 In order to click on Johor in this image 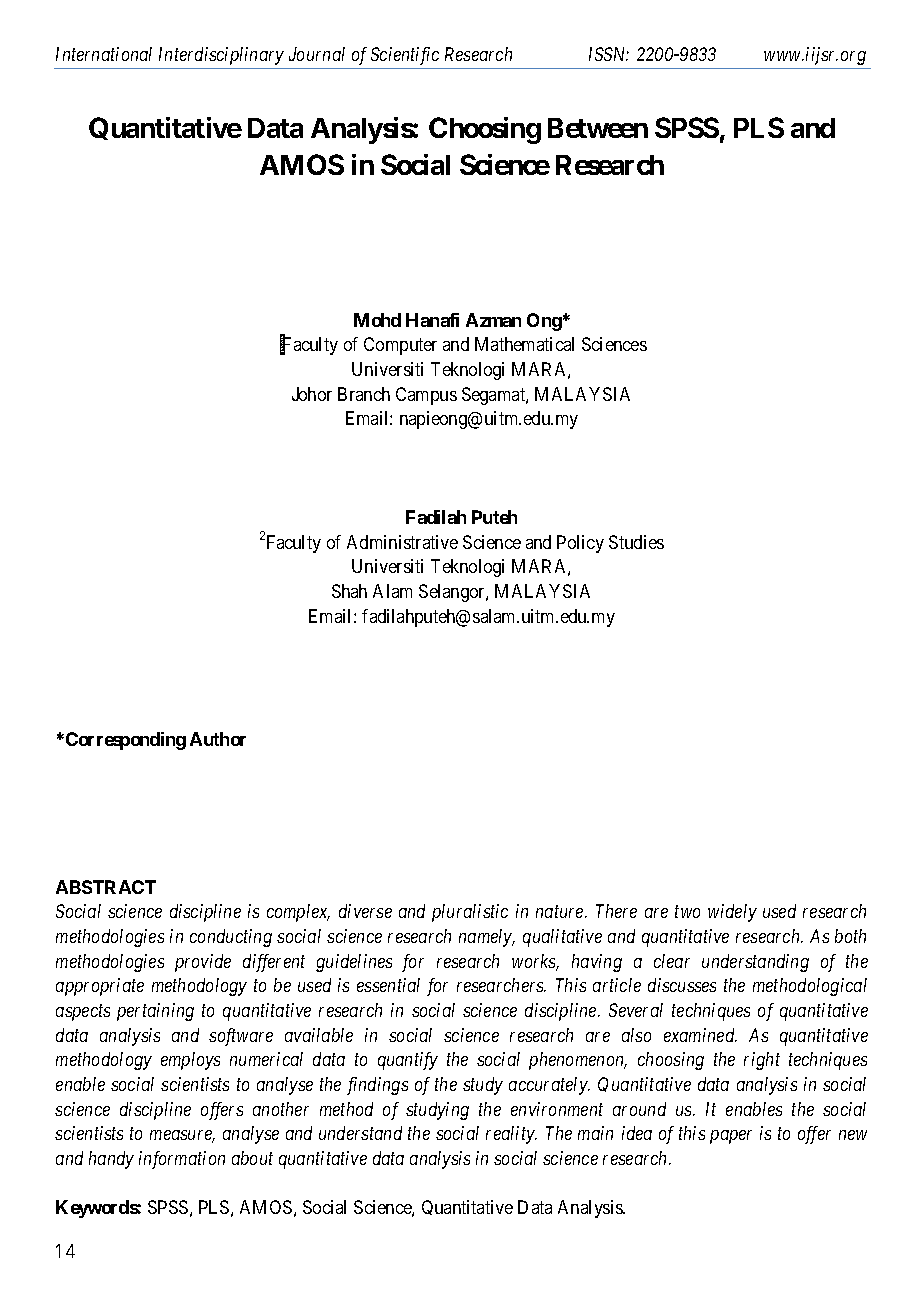, I will do `click(312, 394)`.
